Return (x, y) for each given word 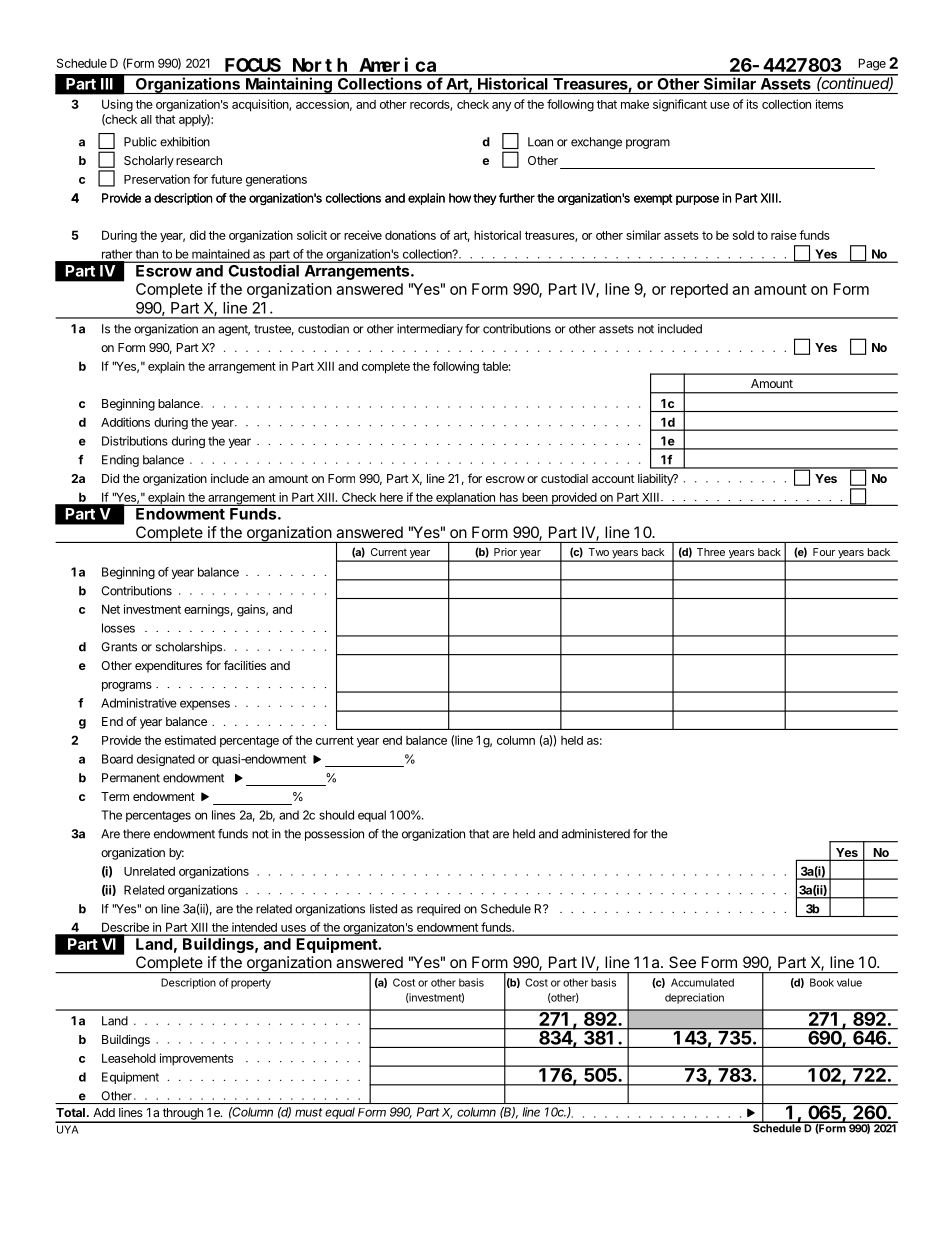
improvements (196, 1059)
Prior (505, 552)
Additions (125, 422)
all (146, 119)
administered (596, 834)
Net (111, 609)
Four (824, 552)
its (752, 104)
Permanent (131, 778)
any (501, 107)
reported (699, 290)
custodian (323, 329)
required (438, 910)
